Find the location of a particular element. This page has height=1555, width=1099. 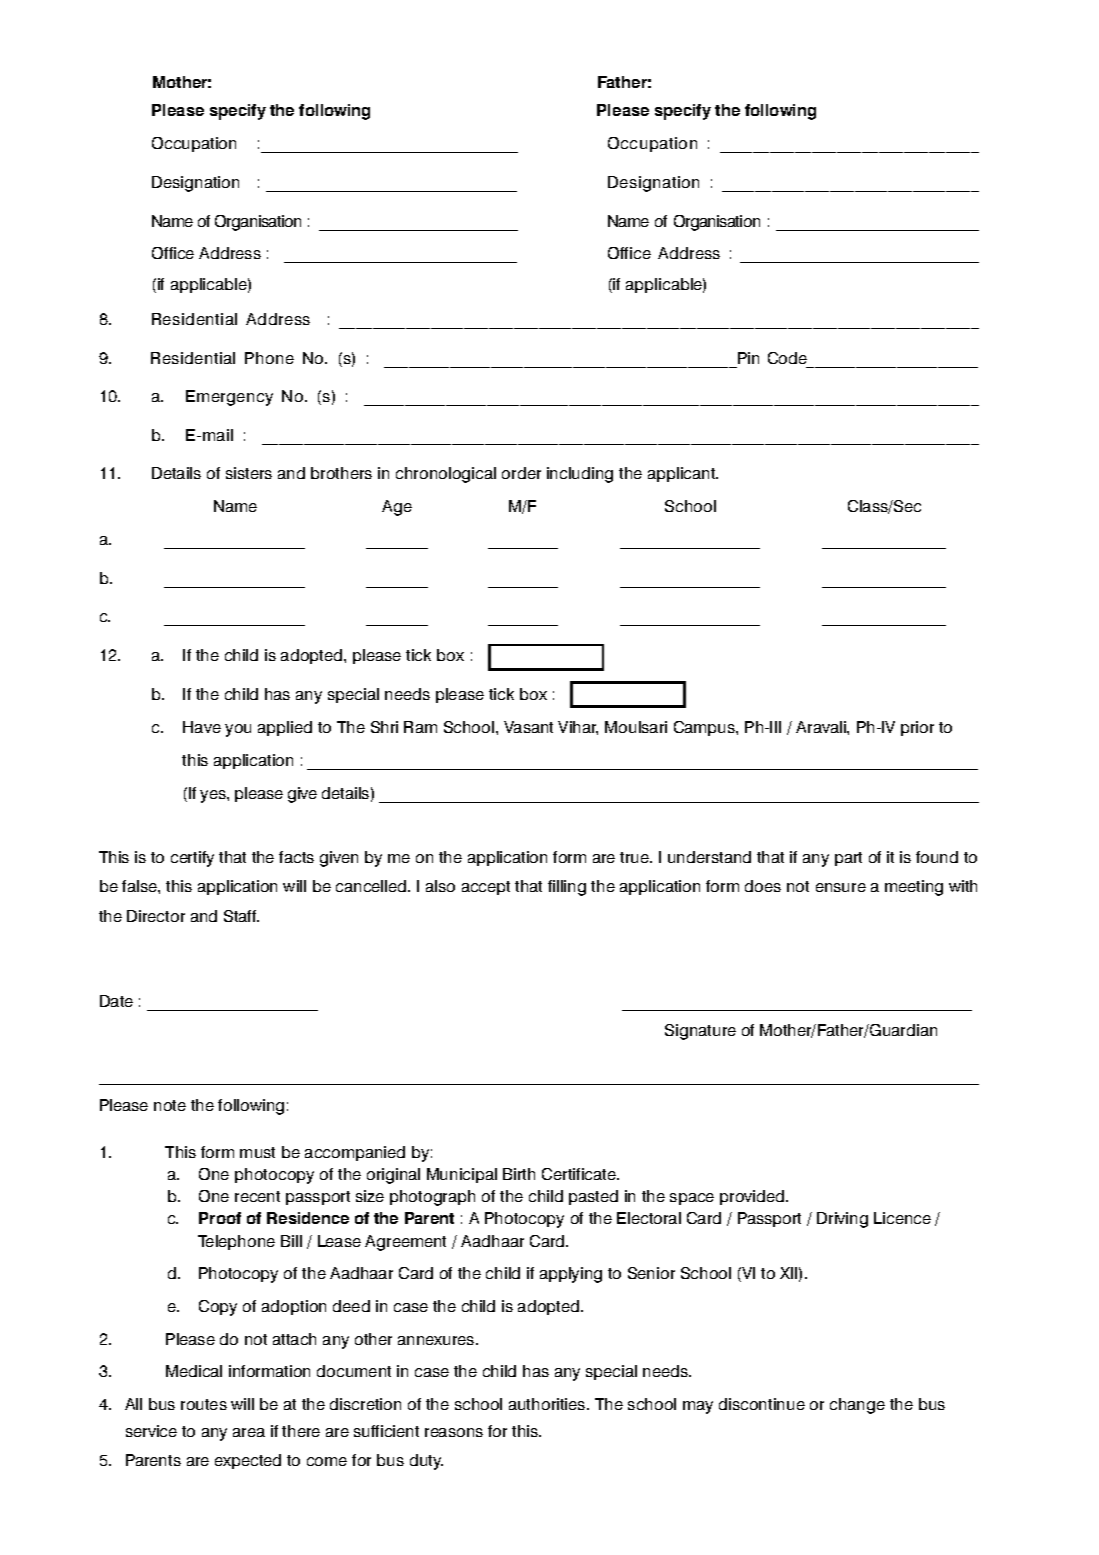

ensure is located at coordinates (841, 887).
